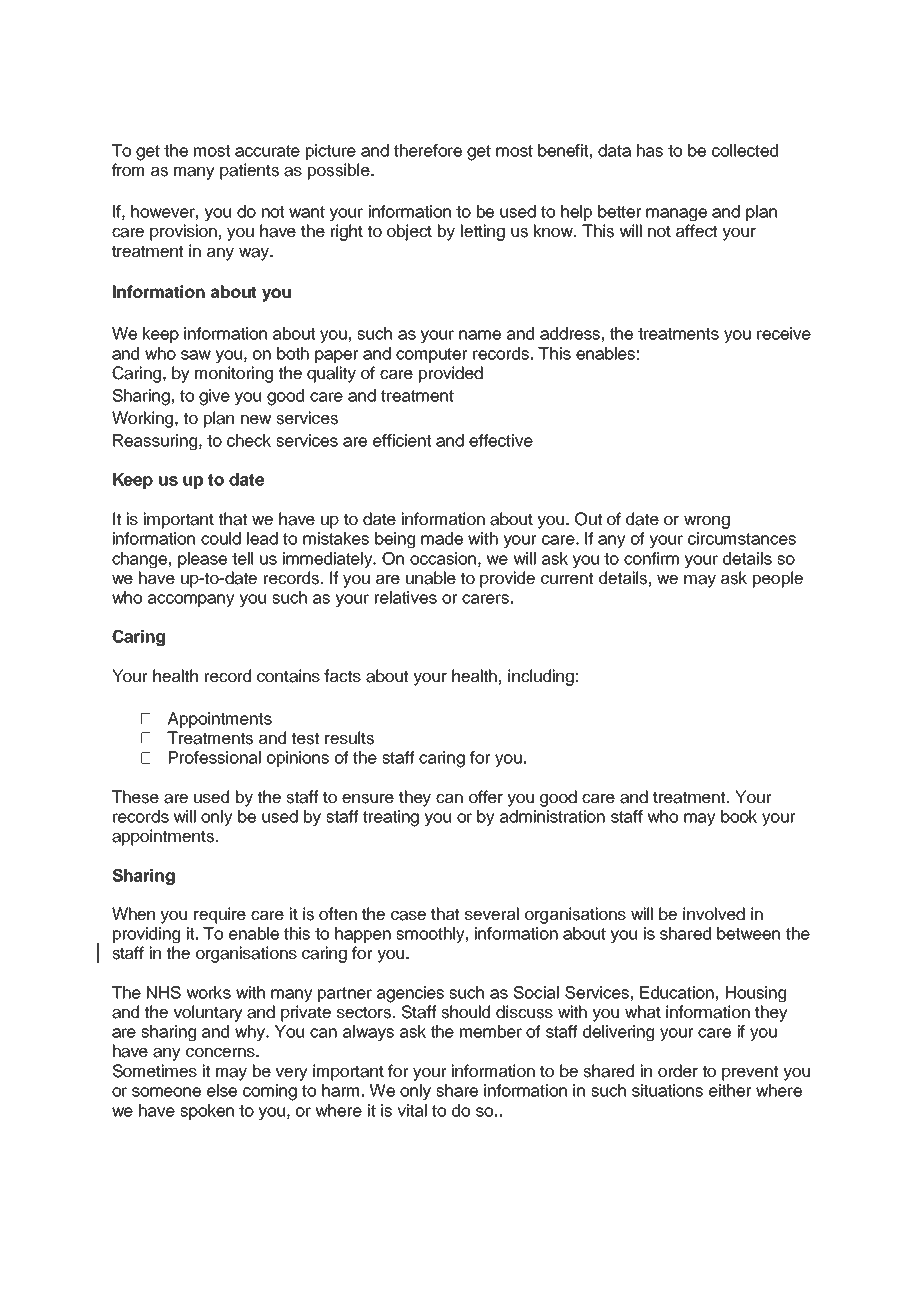 The height and width of the screenshot is (1308, 924). What do you see at coordinates (745, 150) in the screenshot?
I see `collected` at bounding box center [745, 150].
